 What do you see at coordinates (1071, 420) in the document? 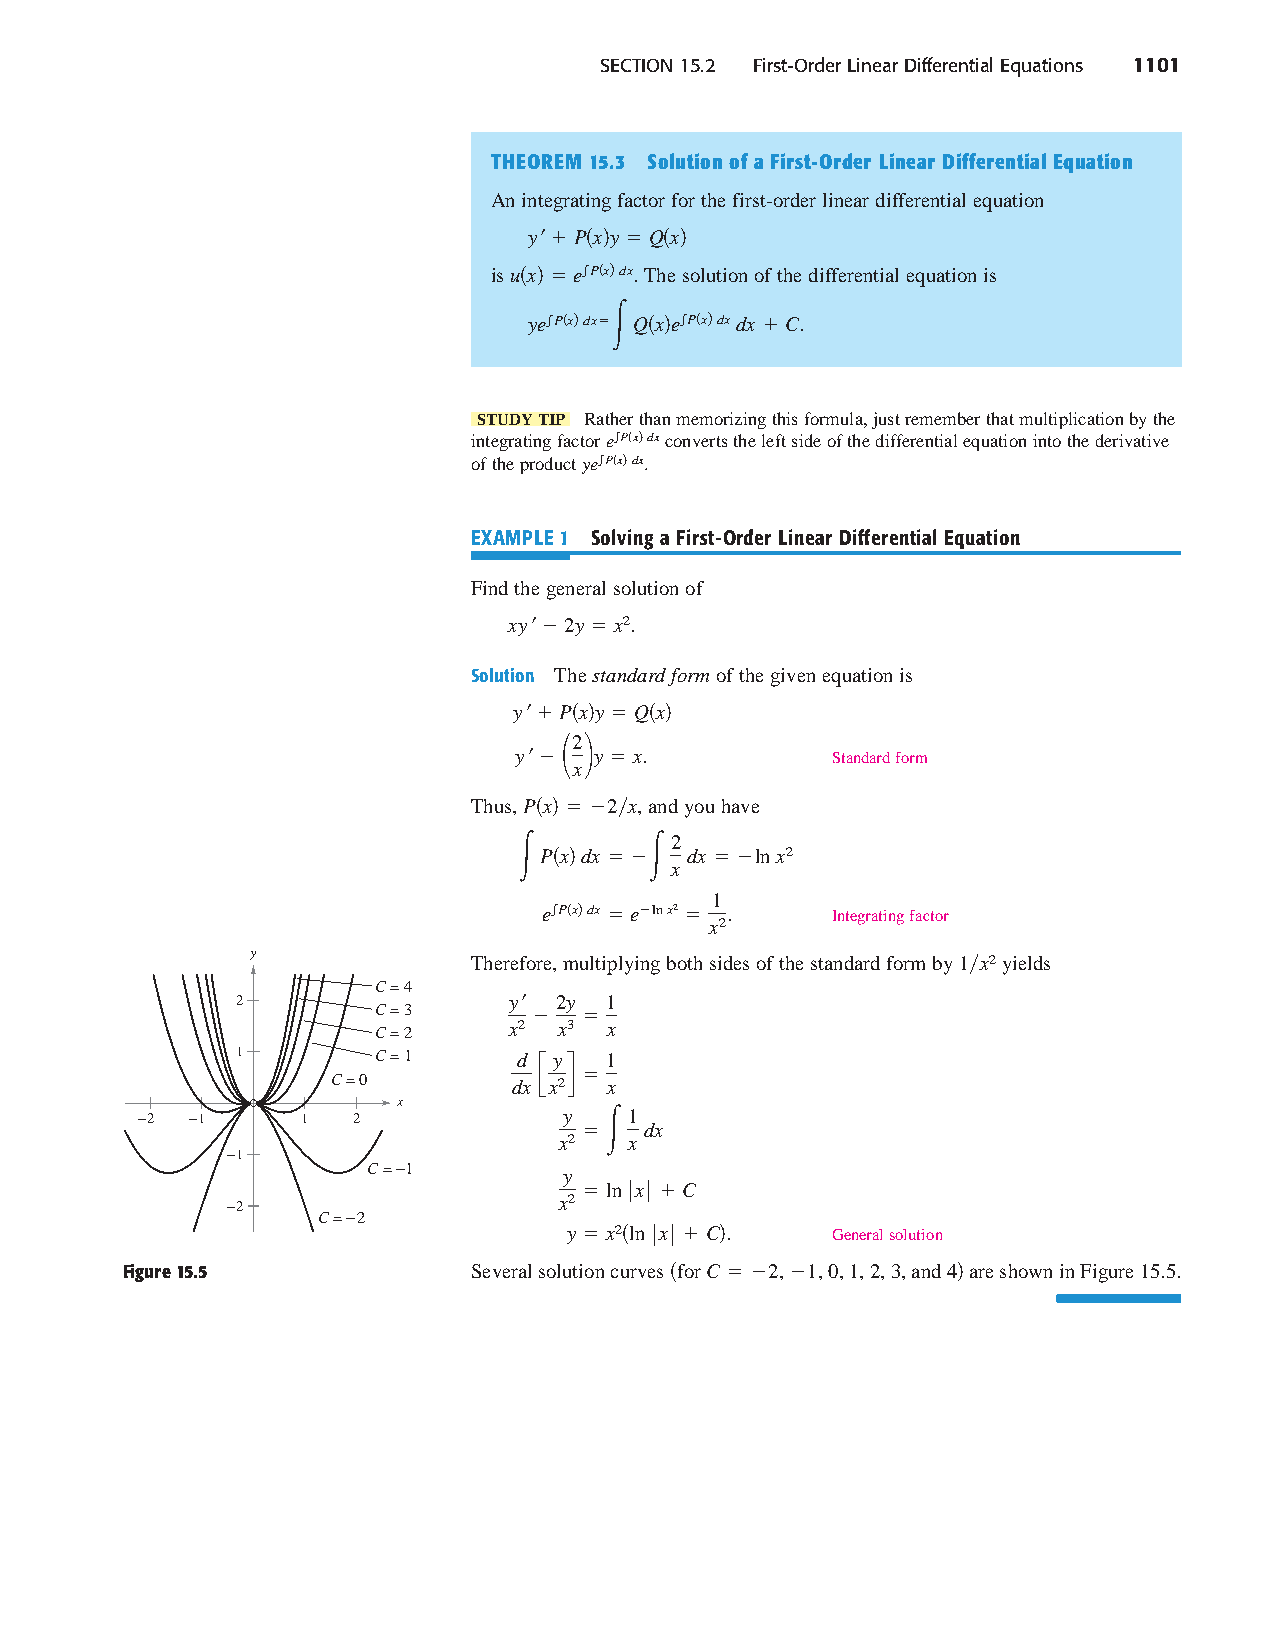
I see `multiplication` at bounding box center [1071, 420].
